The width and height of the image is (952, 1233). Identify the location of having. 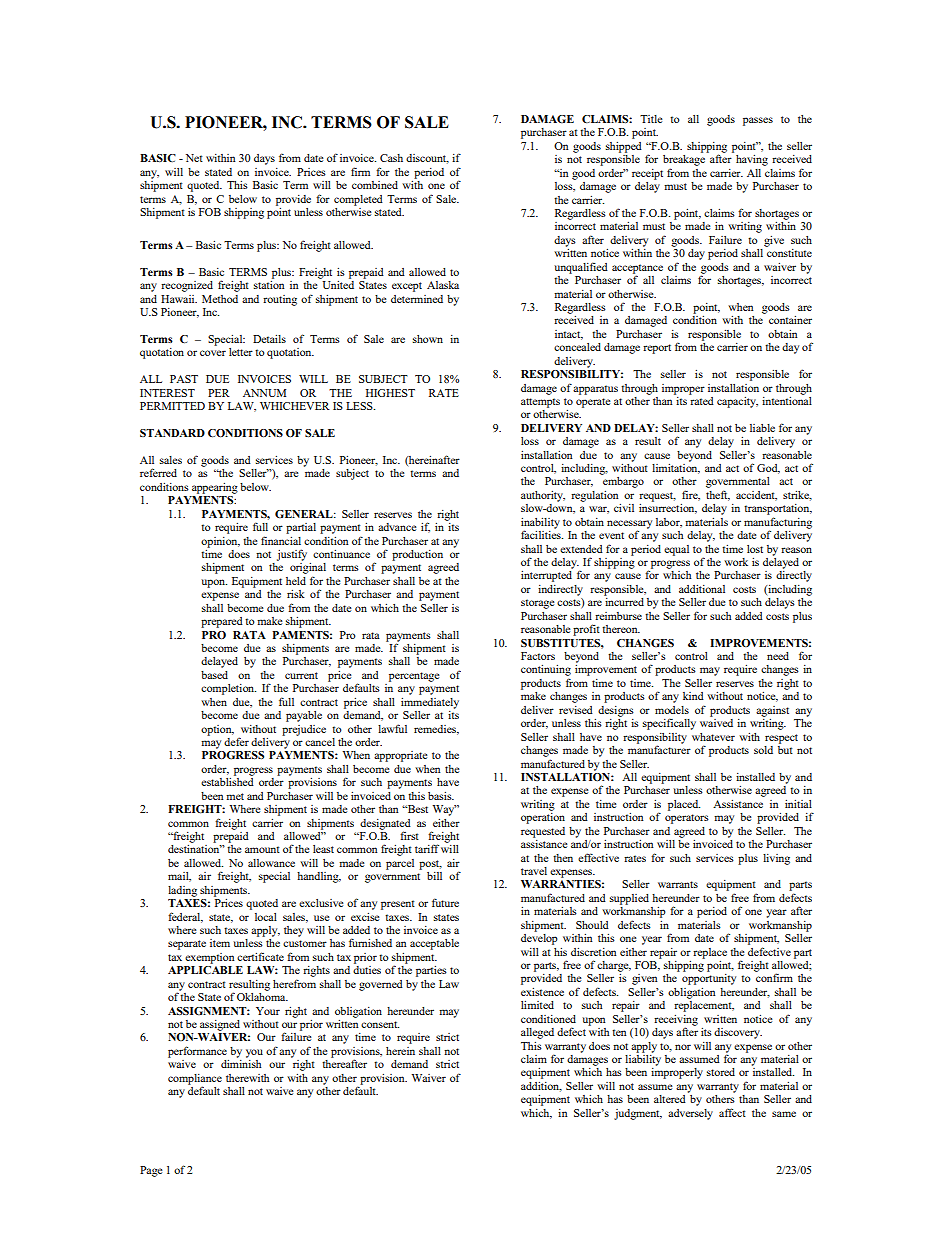
(752, 160).
